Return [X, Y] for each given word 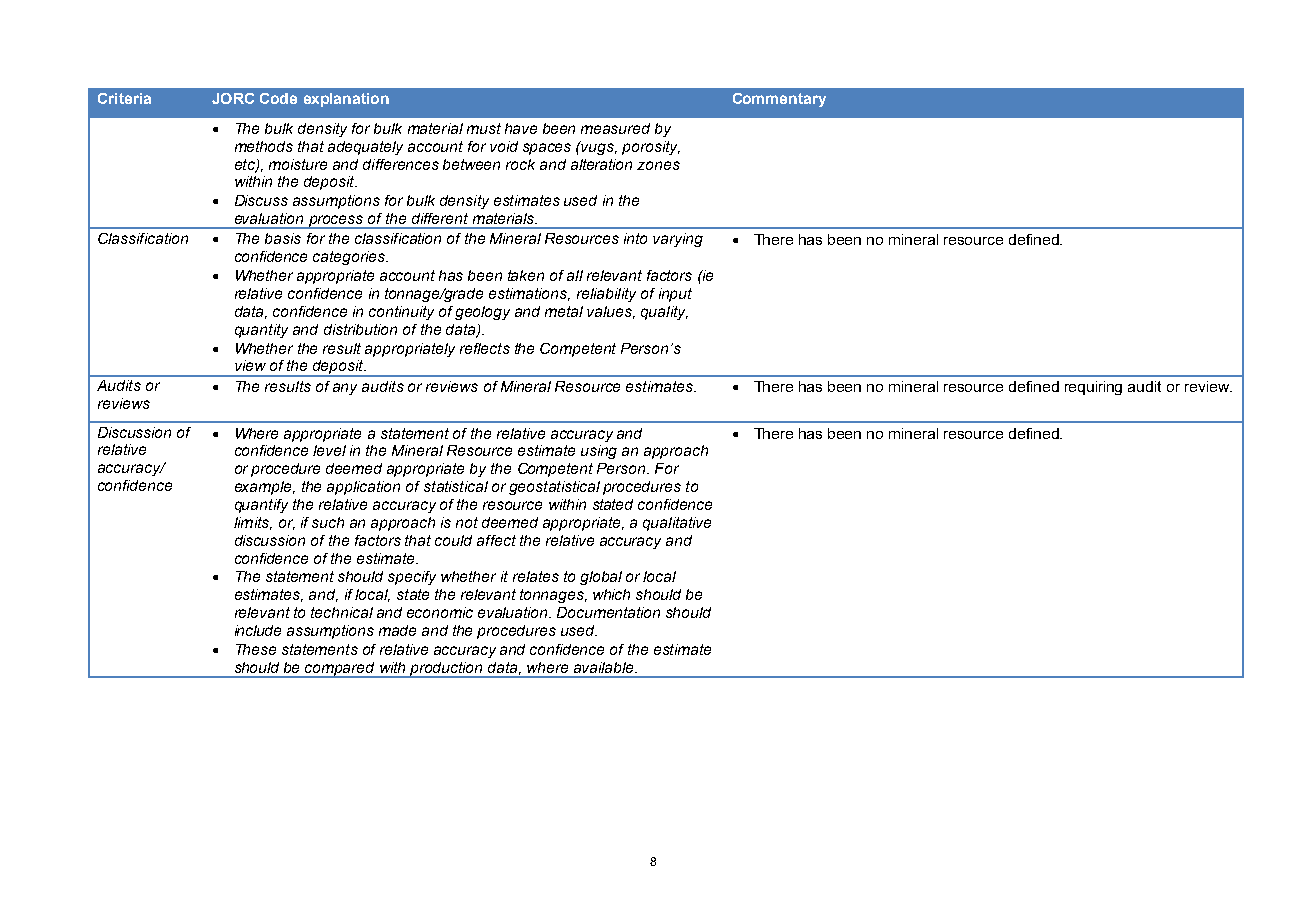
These [256, 649]
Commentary [779, 100]
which [611, 594]
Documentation [608, 612]
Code [278, 98]
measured [615, 128]
